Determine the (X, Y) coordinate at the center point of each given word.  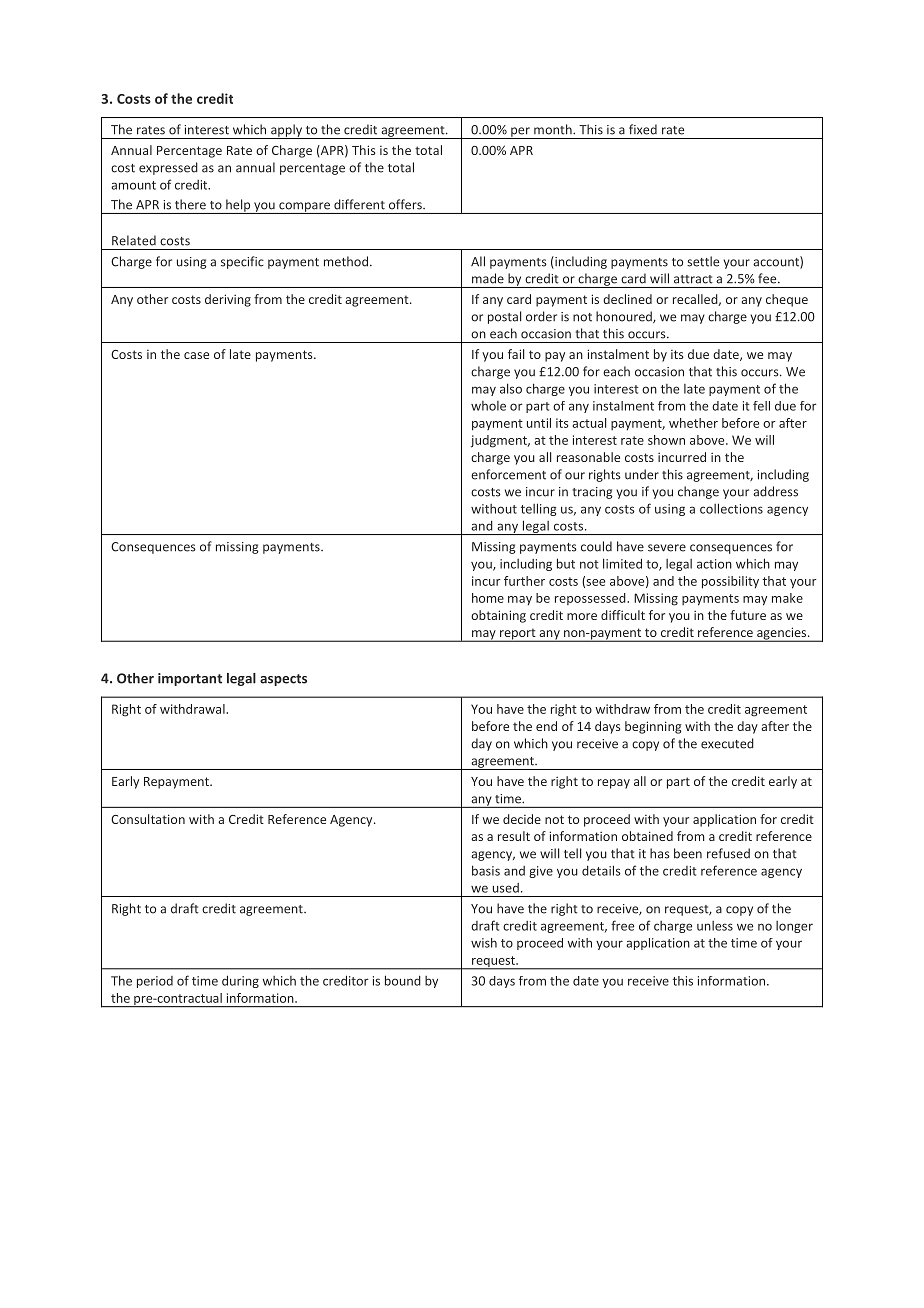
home (488, 598)
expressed (168, 168)
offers (406, 204)
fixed (643, 129)
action (714, 564)
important (190, 679)
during (240, 981)
